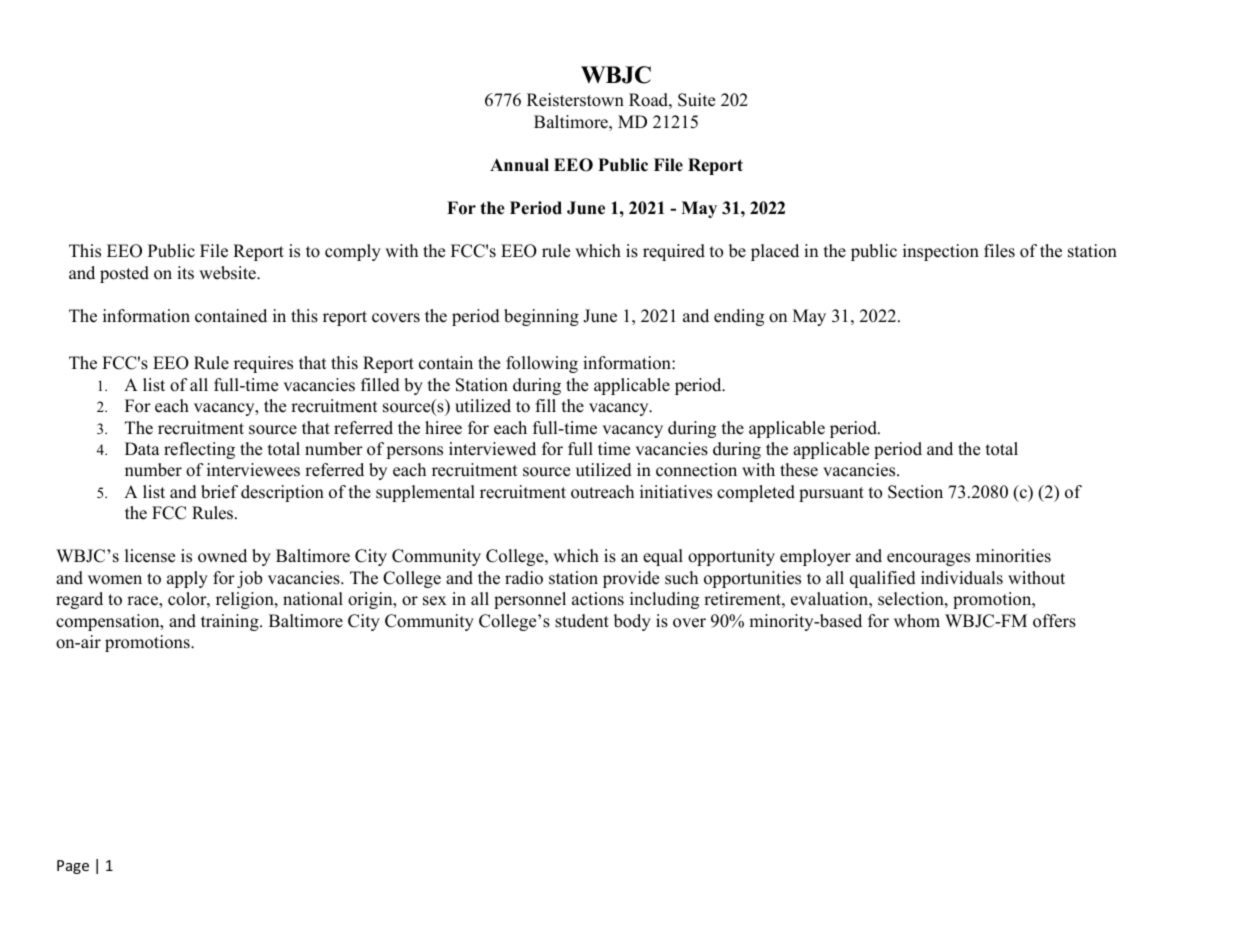 The width and height of the screenshot is (1233, 952). Describe the element at coordinates (73, 867) in the screenshot. I see `Page` at that location.
